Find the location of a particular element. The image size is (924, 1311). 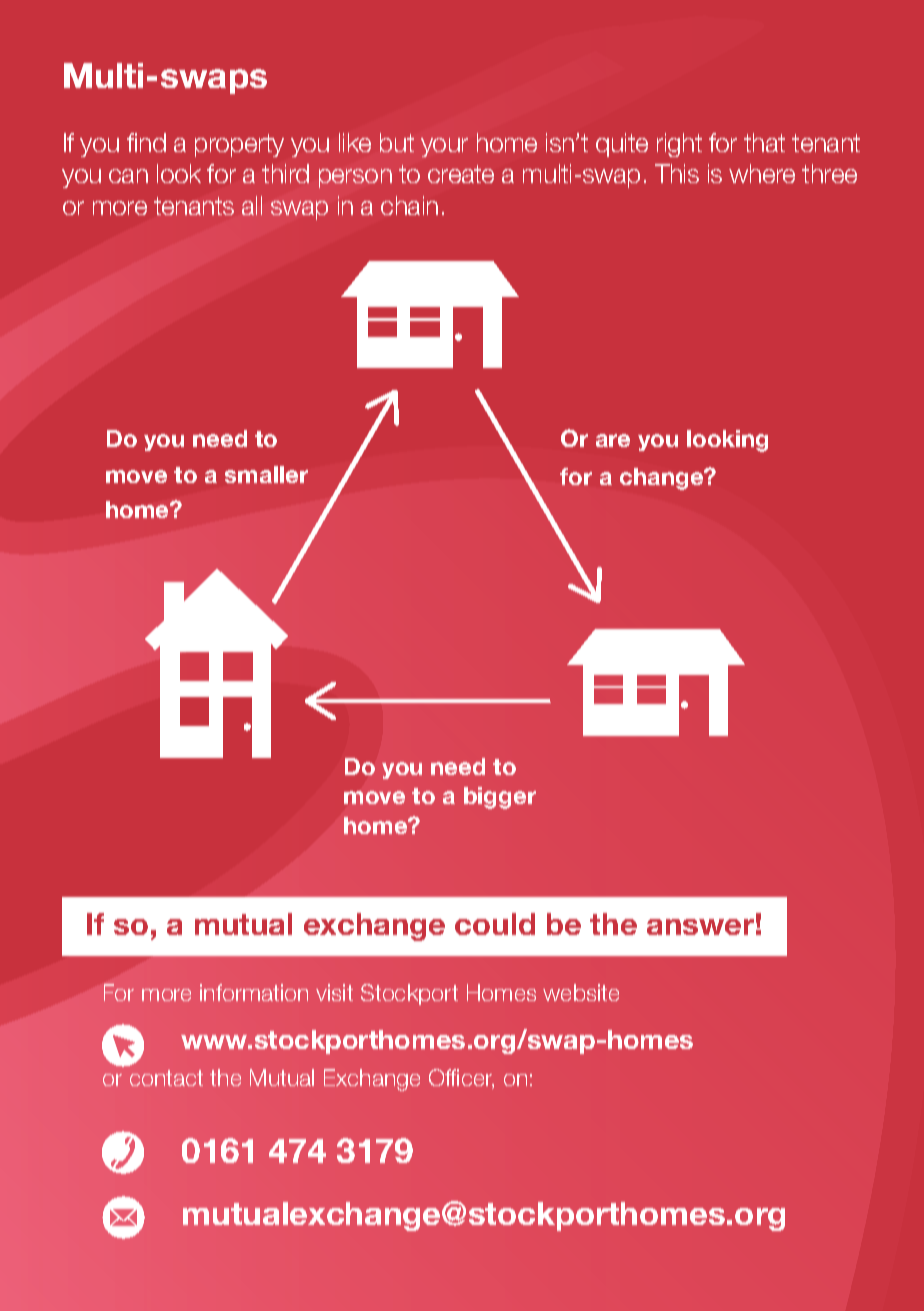

visit is located at coordinates (334, 992).
